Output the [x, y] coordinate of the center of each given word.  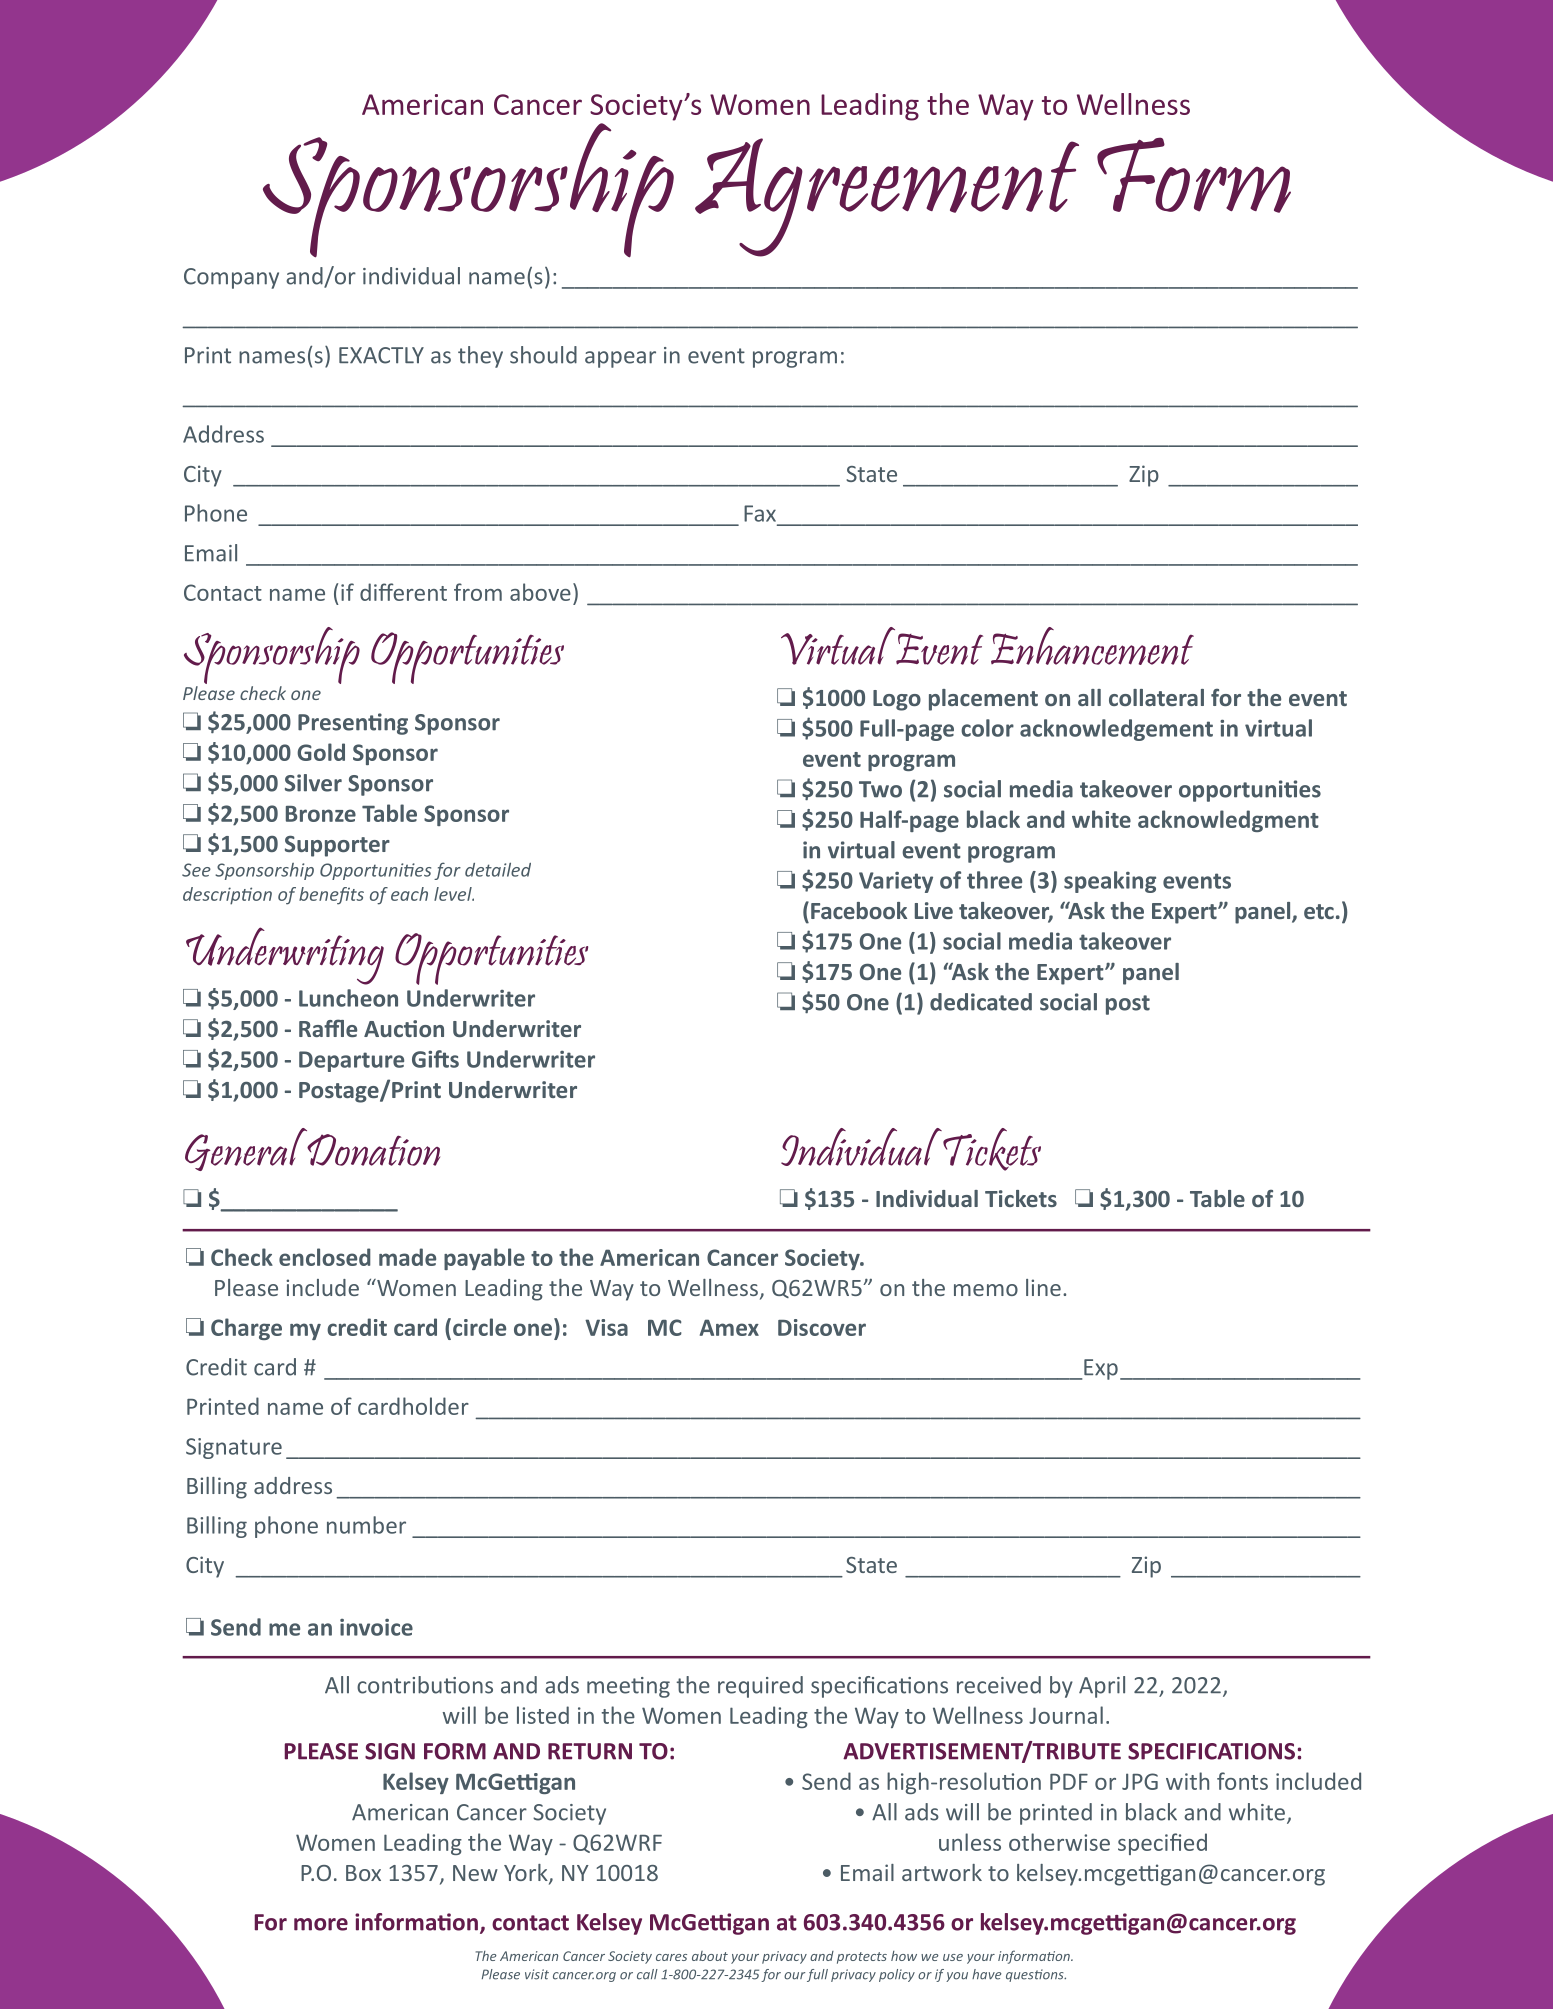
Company [231, 278]
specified [1162, 1844]
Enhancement [1092, 646]
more [321, 1924]
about [710, 1956]
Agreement [887, 197]
